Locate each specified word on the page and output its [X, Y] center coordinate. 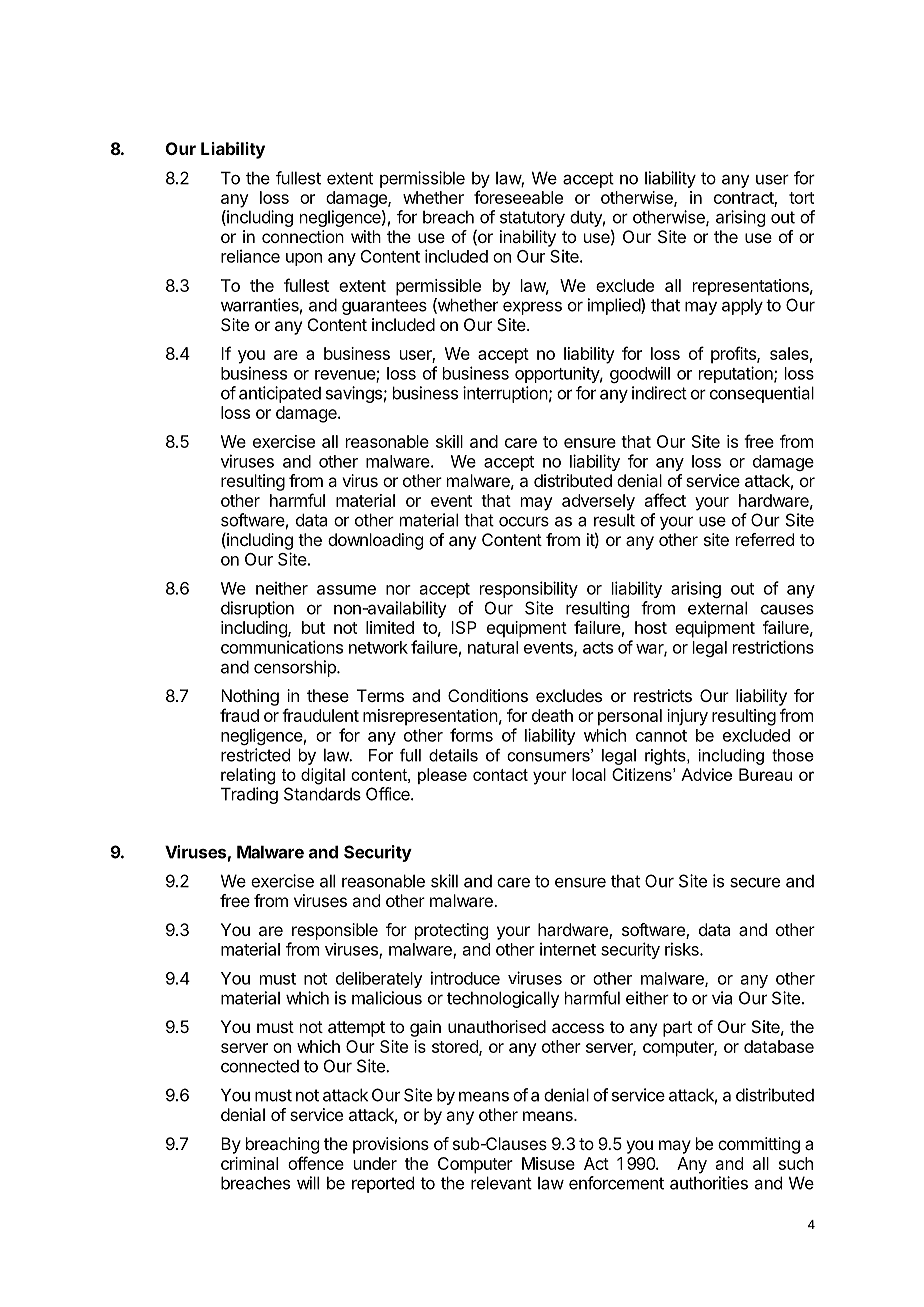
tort [801, 198]
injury [687, 717]
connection [303, 236]
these [328, 695]
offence [316, 1163]
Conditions [488, 695]
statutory [532, 219]
